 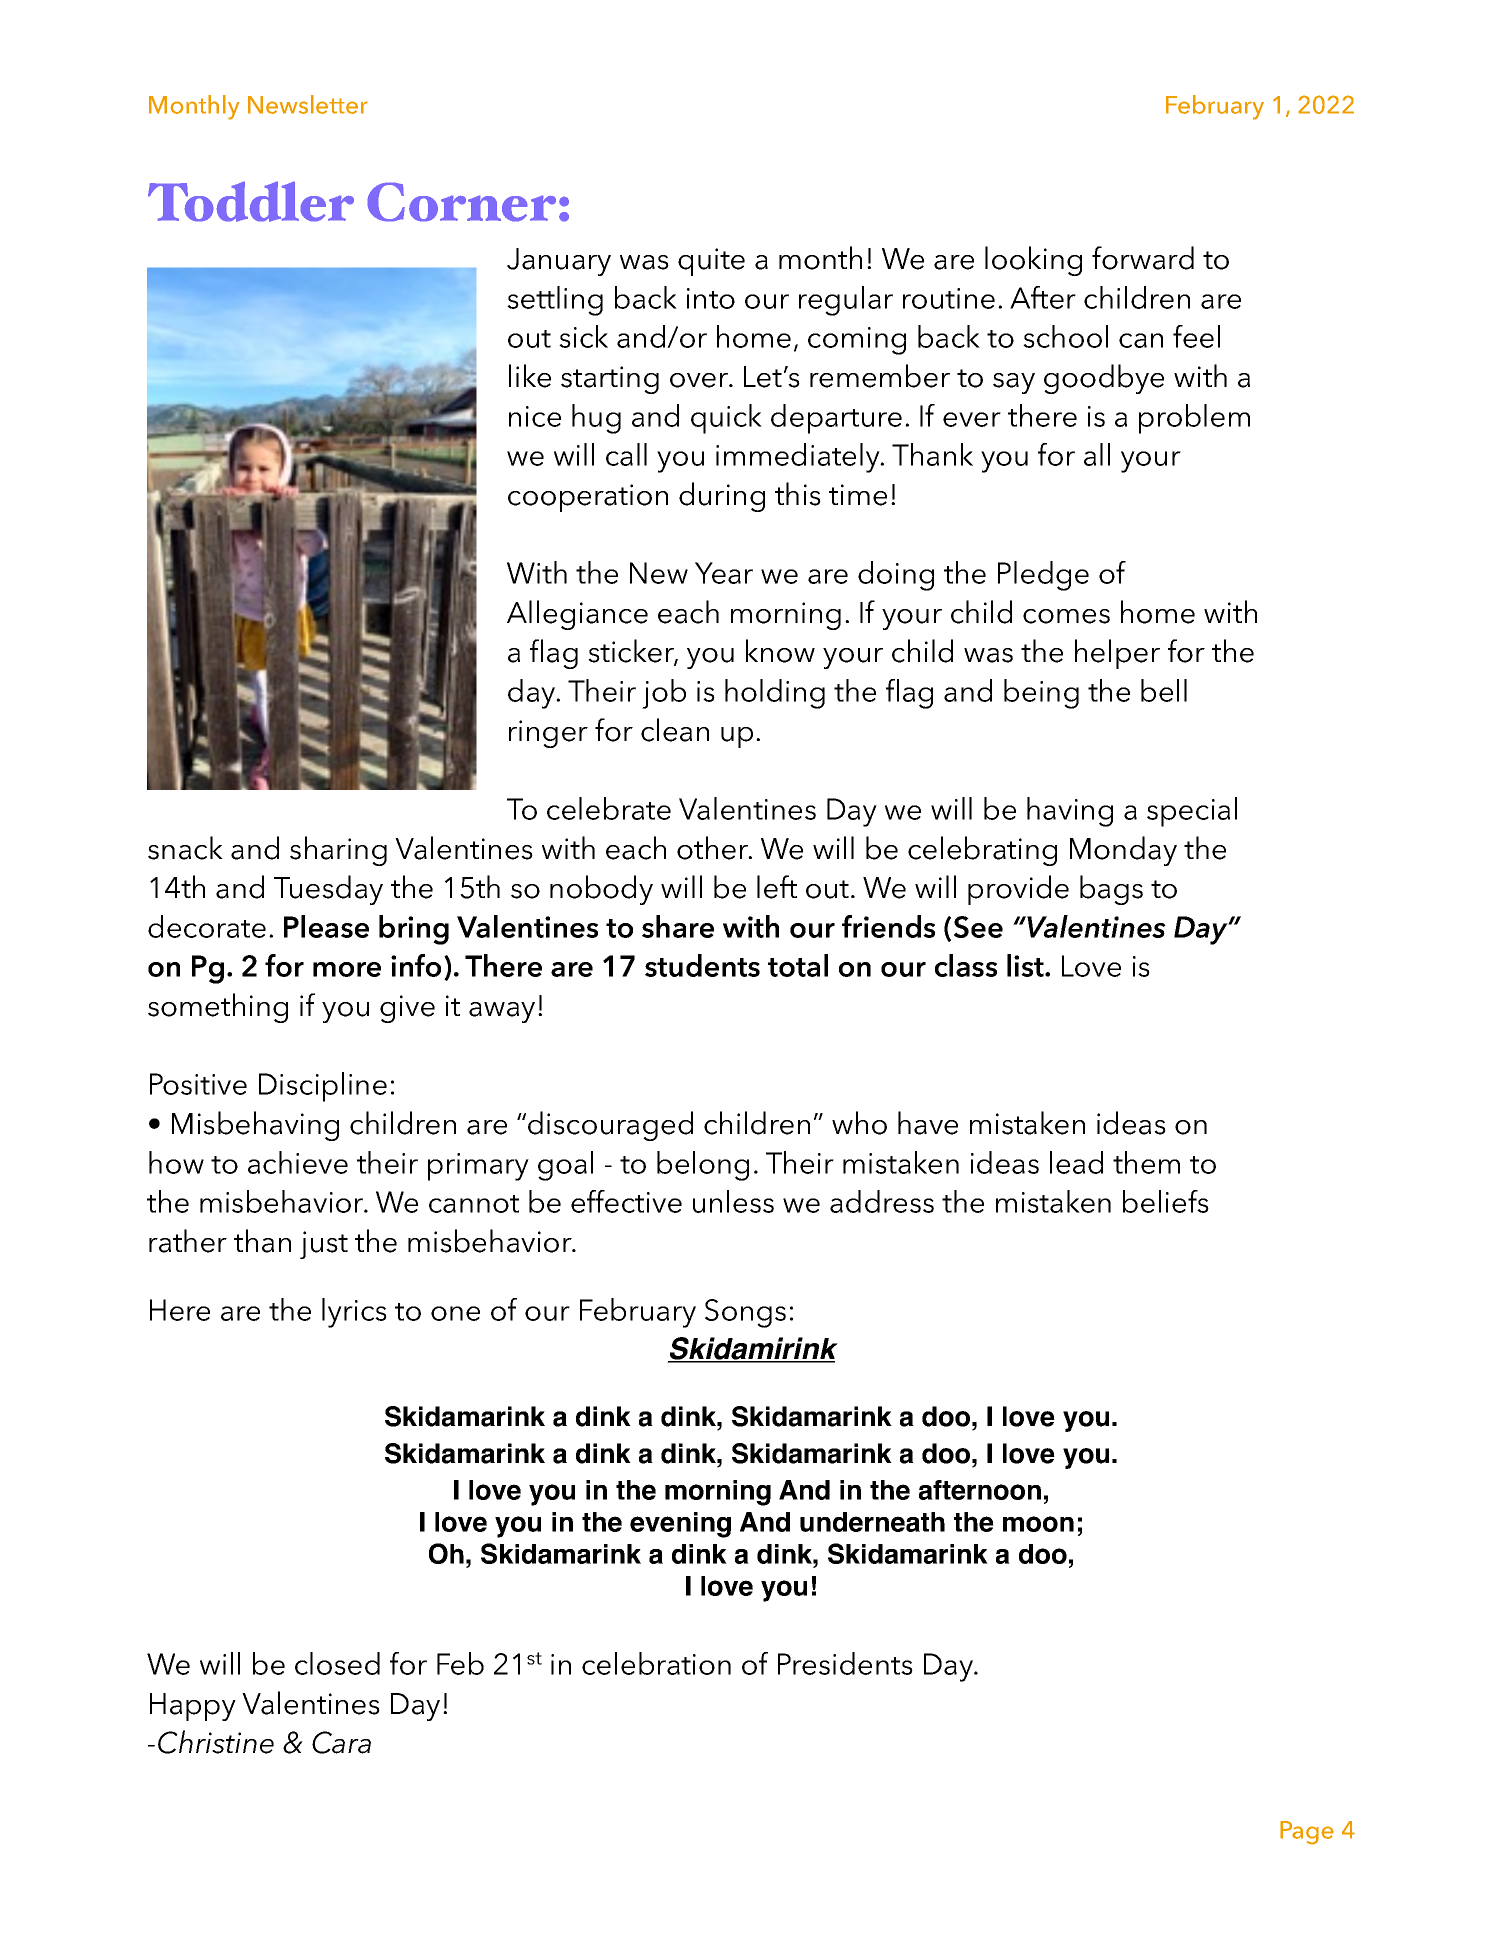 What do you see at coordinates (775, 694) in the page?
I see `holding` at bounding box center [775, 694].
